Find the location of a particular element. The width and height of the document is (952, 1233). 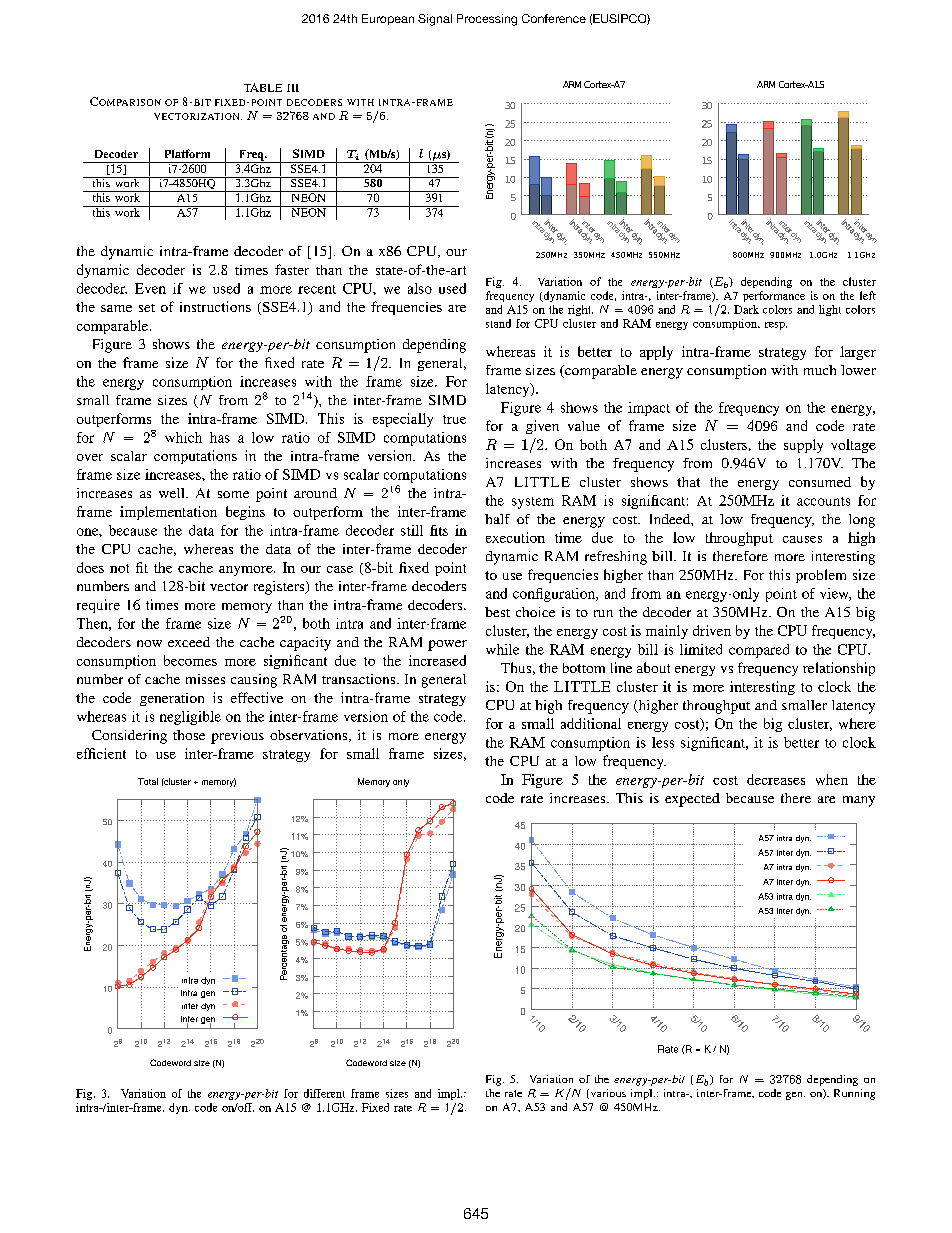

TABLE is located at coordinates (263, 87).
